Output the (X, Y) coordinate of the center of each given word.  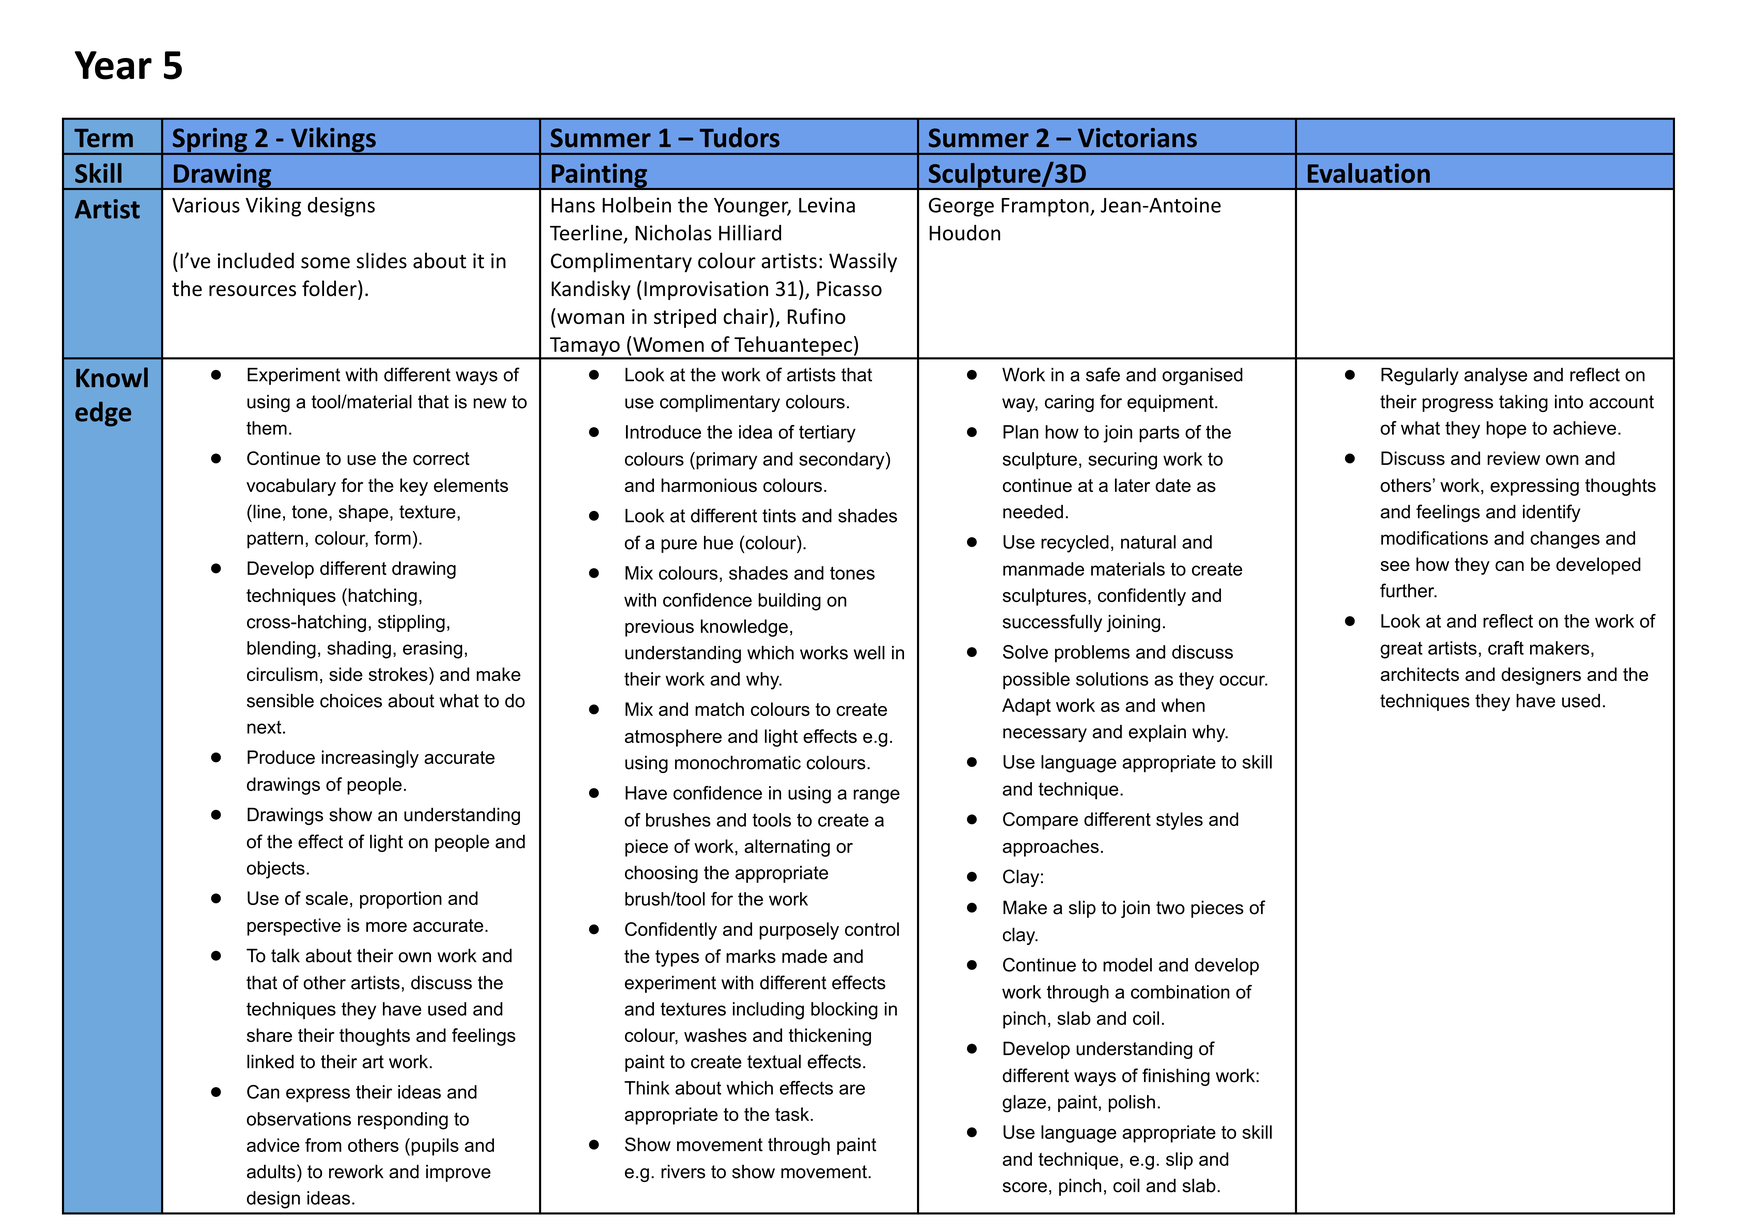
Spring (210, 141)
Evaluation (1369, 173)
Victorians (1137, 138)
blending (281, 650)
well (869, 653)
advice (273, 1145)
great (1401, 650)
